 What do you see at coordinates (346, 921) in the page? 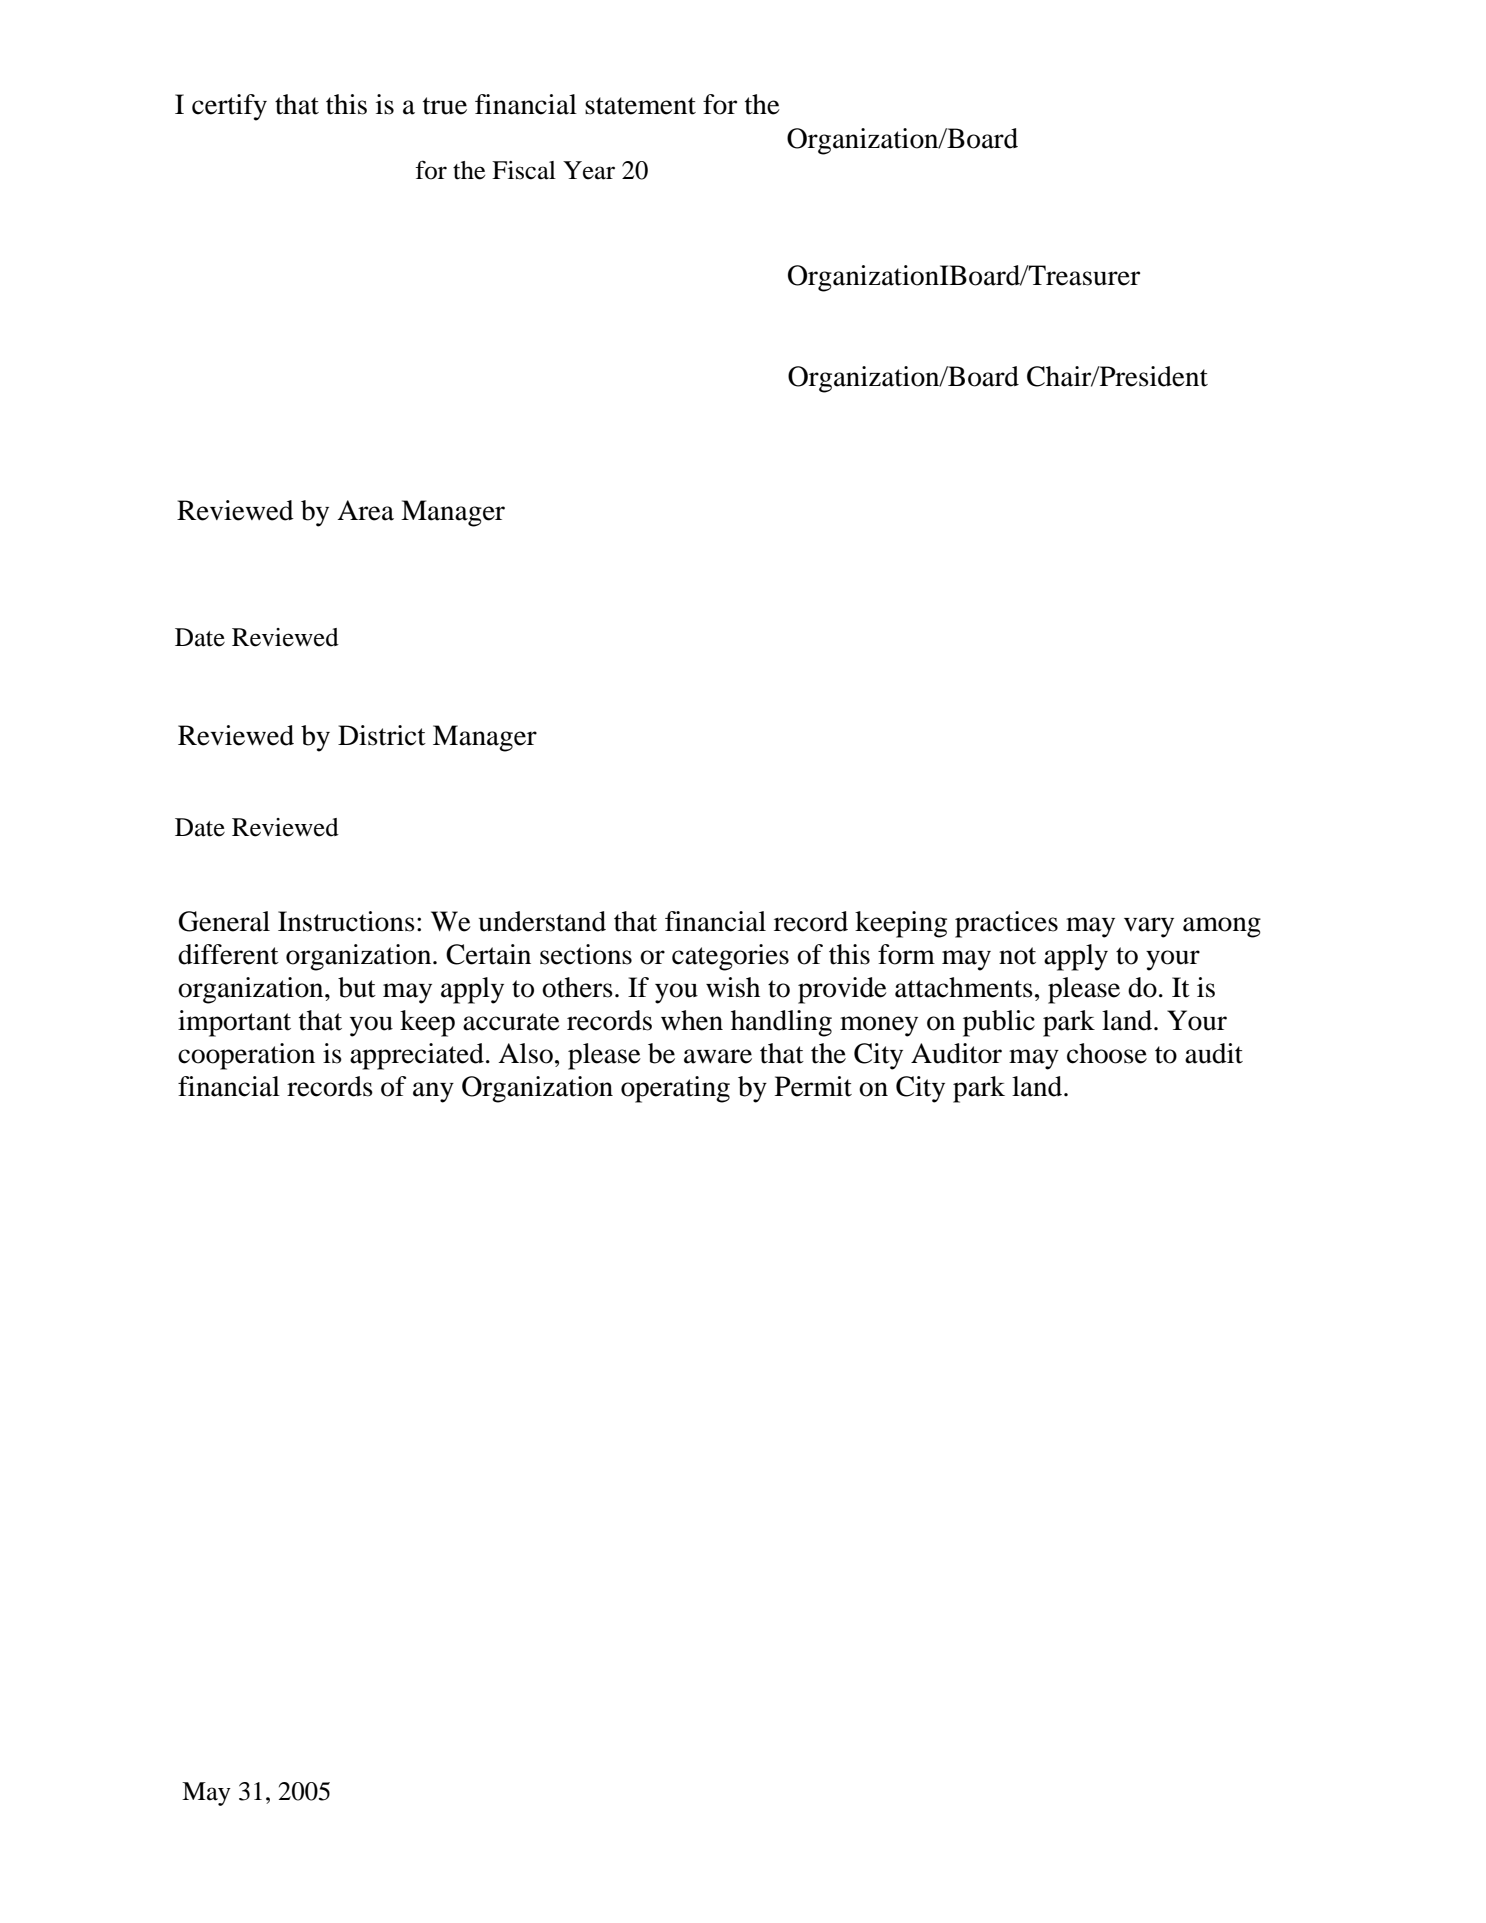
I see `Instructions` at bounding box center [346, 921].
